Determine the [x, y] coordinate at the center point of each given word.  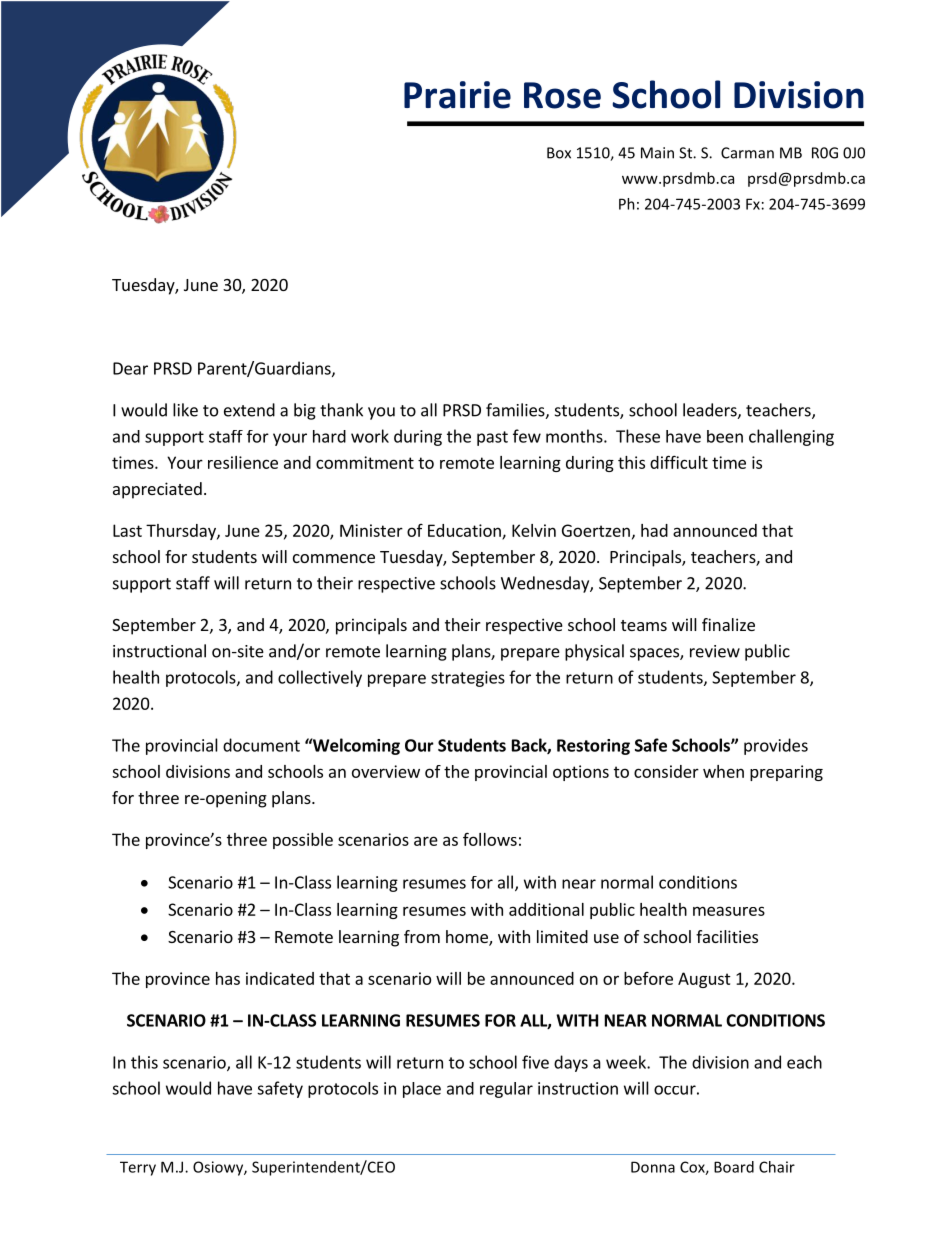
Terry [138, 1168]
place [422, 1090]
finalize [728, 624]
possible [303, 841]
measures [729, 911]
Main [657, 153]
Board [734, 1167]
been [725, 436]
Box [559, 153]
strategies [468, 679]
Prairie [457, 95]
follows [490, 839]
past [492, 438]
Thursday [182, 532]
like [185, 410]
